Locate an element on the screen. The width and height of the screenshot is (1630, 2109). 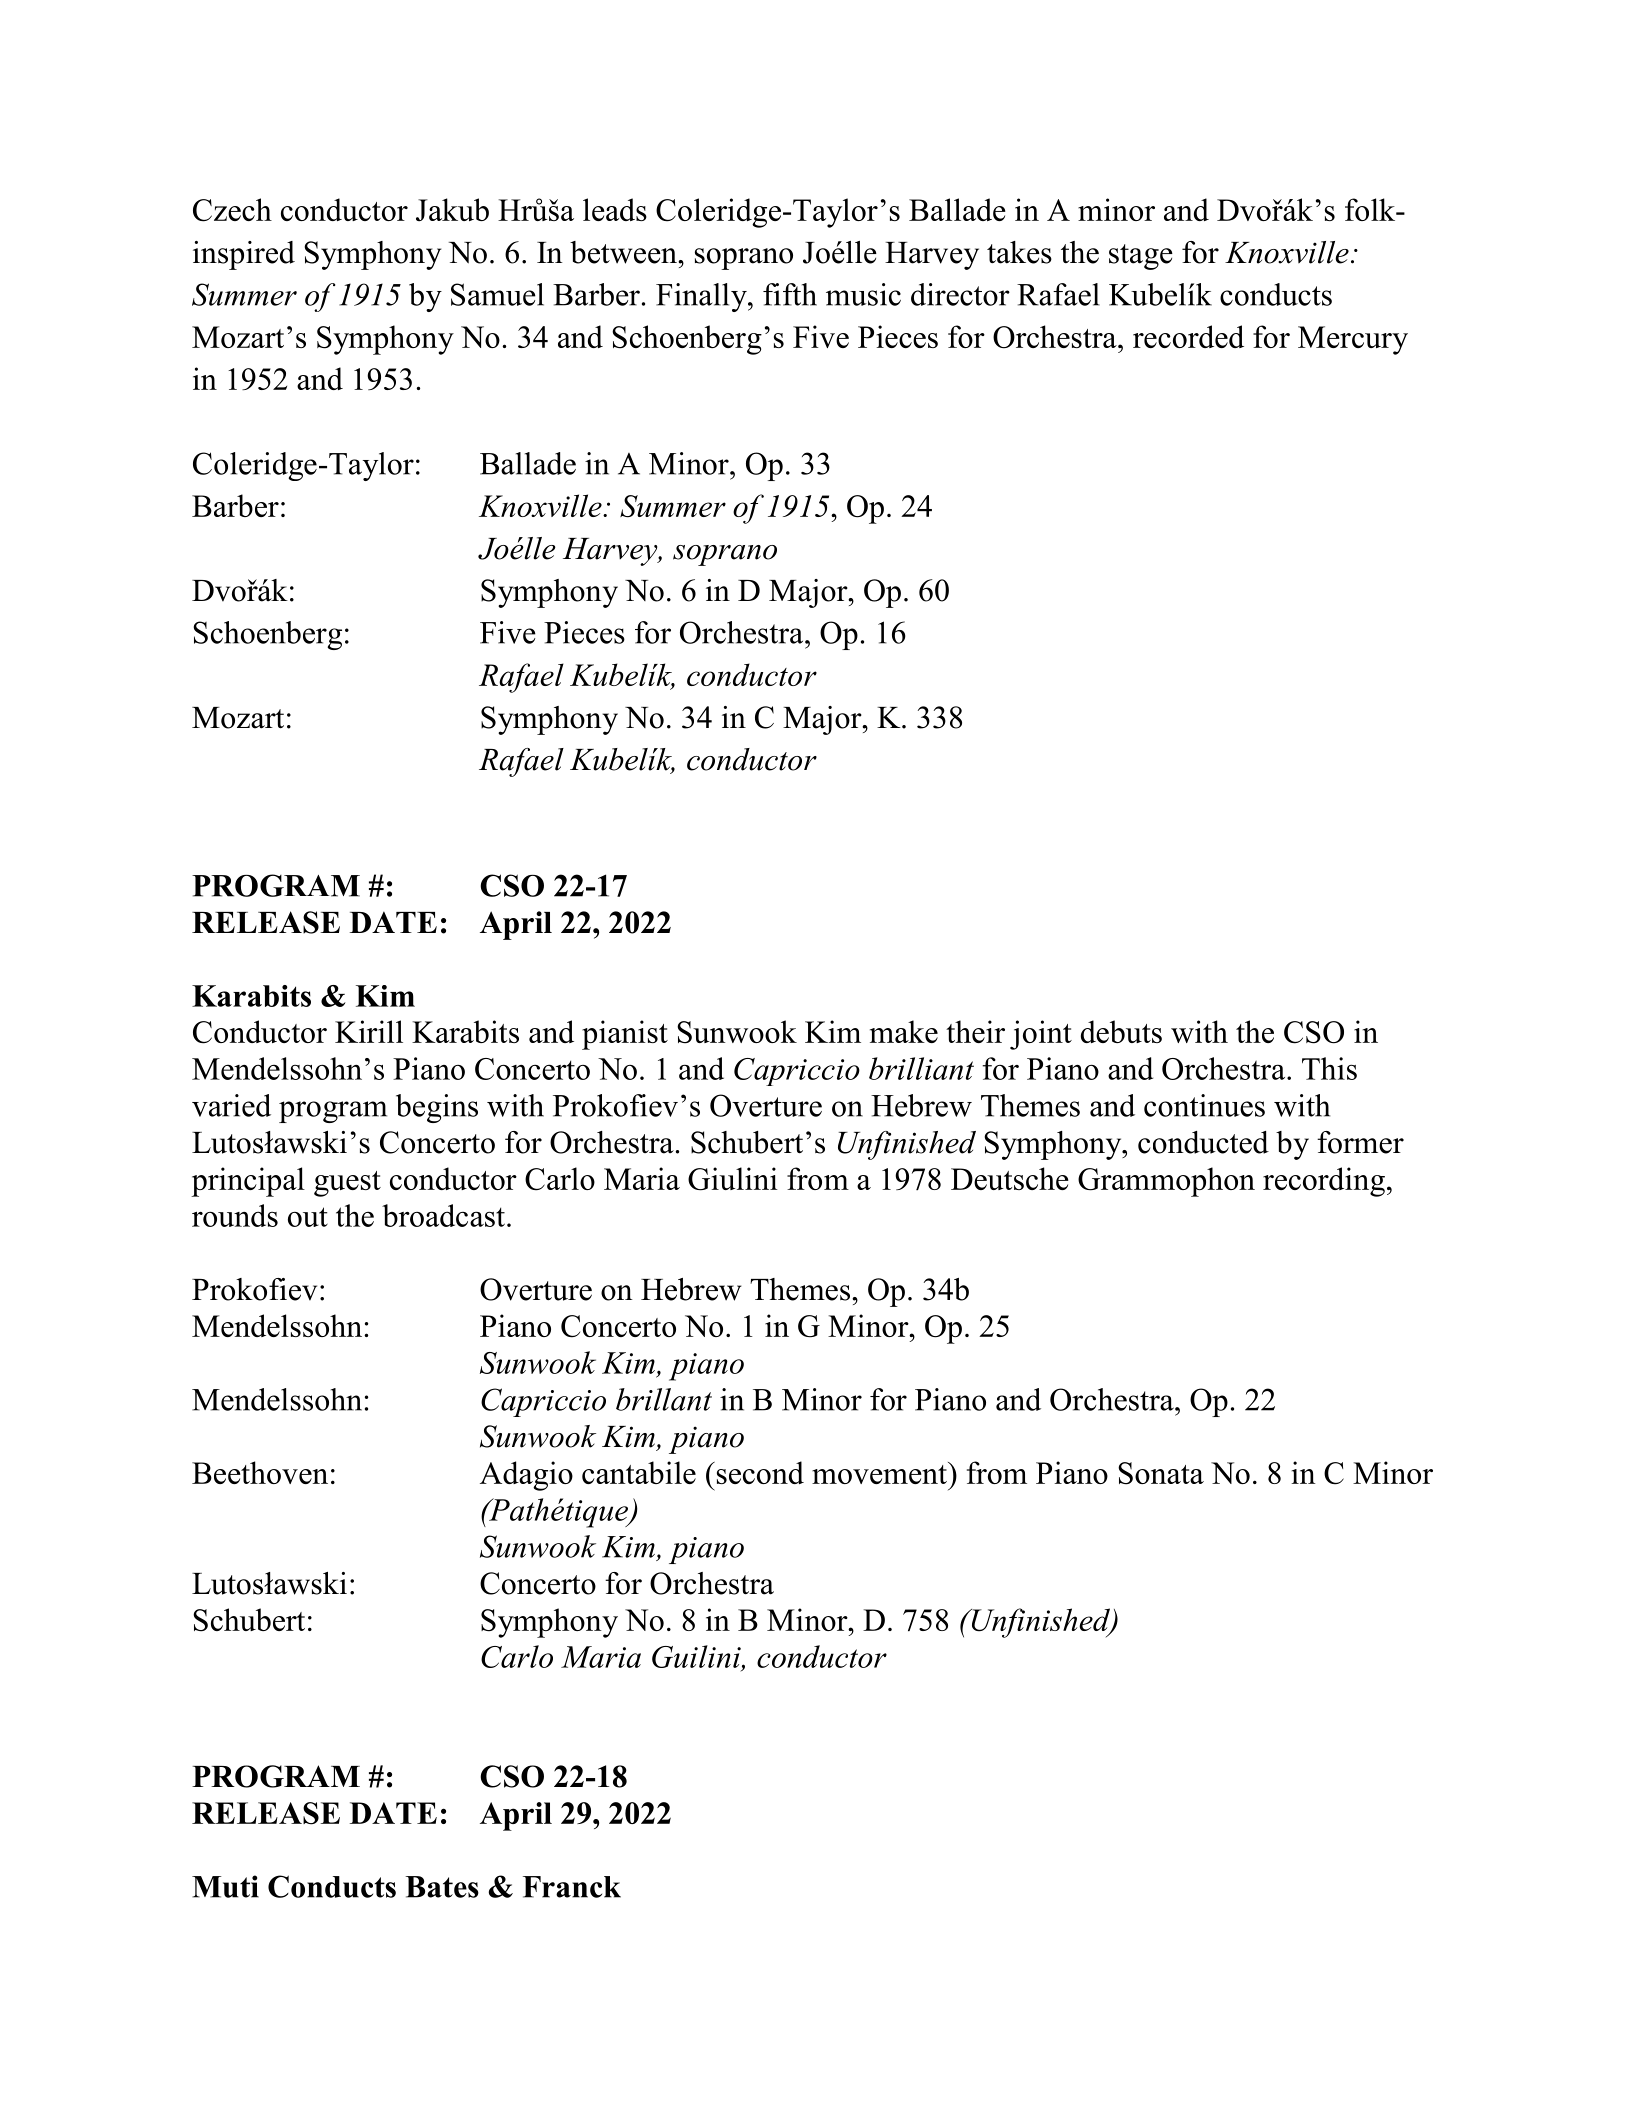
Jakub is located at coordinates (452, 210).
